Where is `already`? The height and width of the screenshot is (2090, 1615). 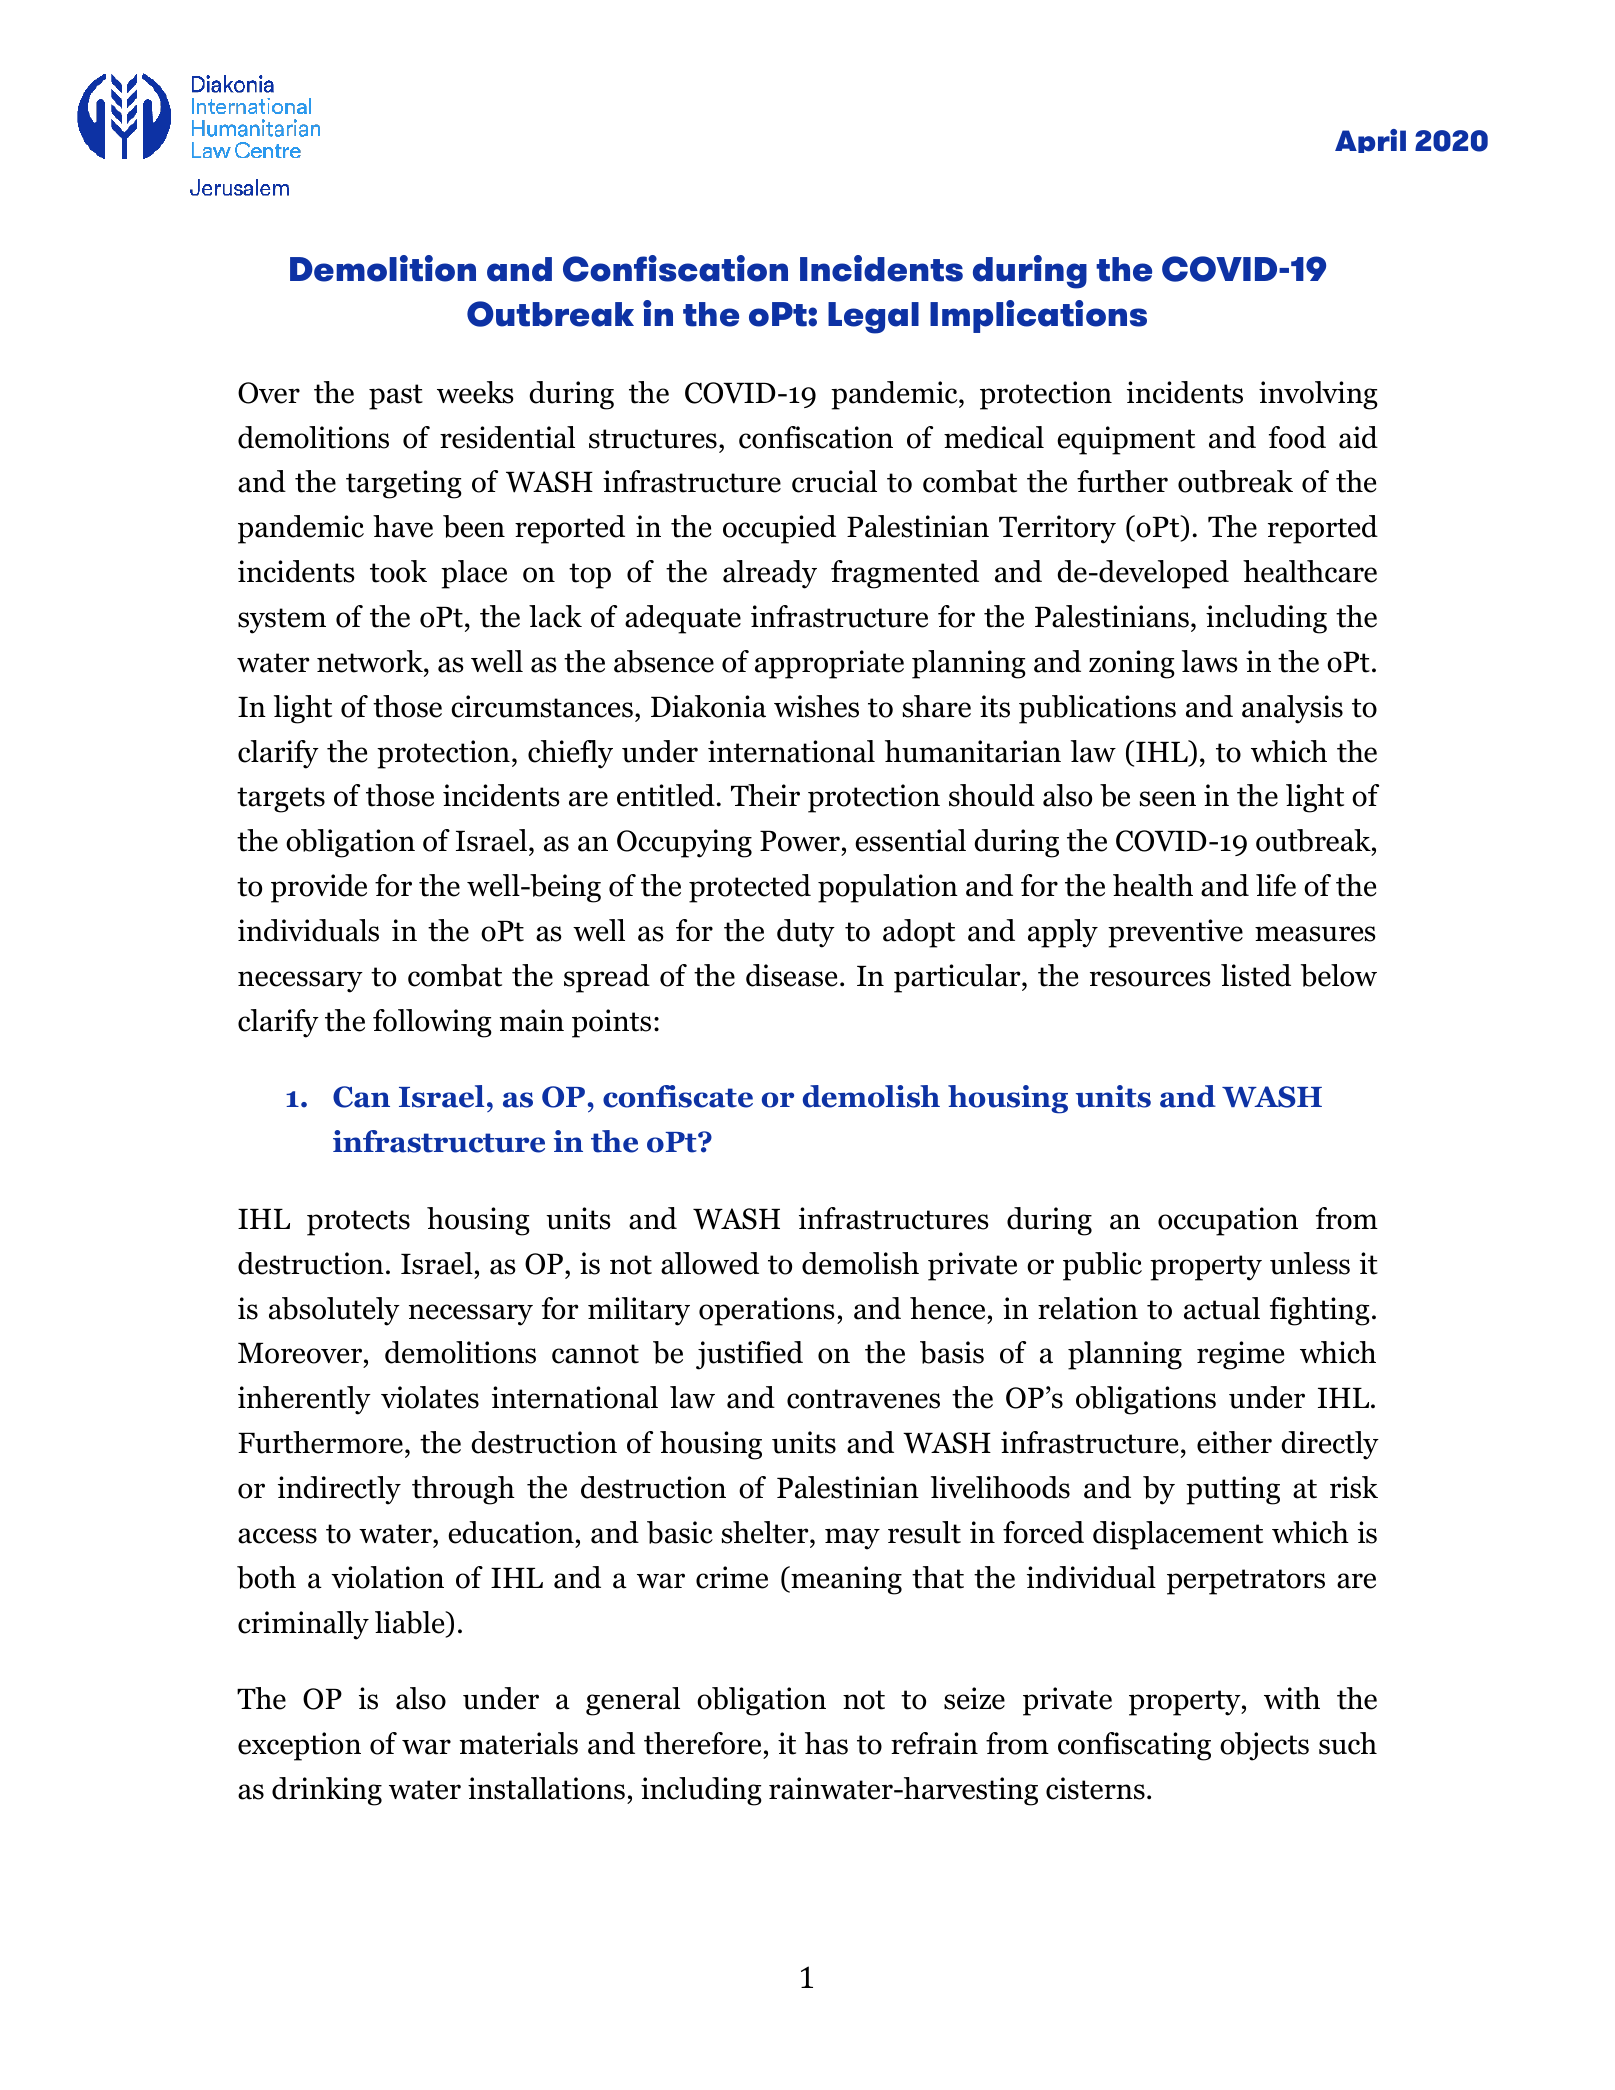
already is located at coordinates (770, 574).
